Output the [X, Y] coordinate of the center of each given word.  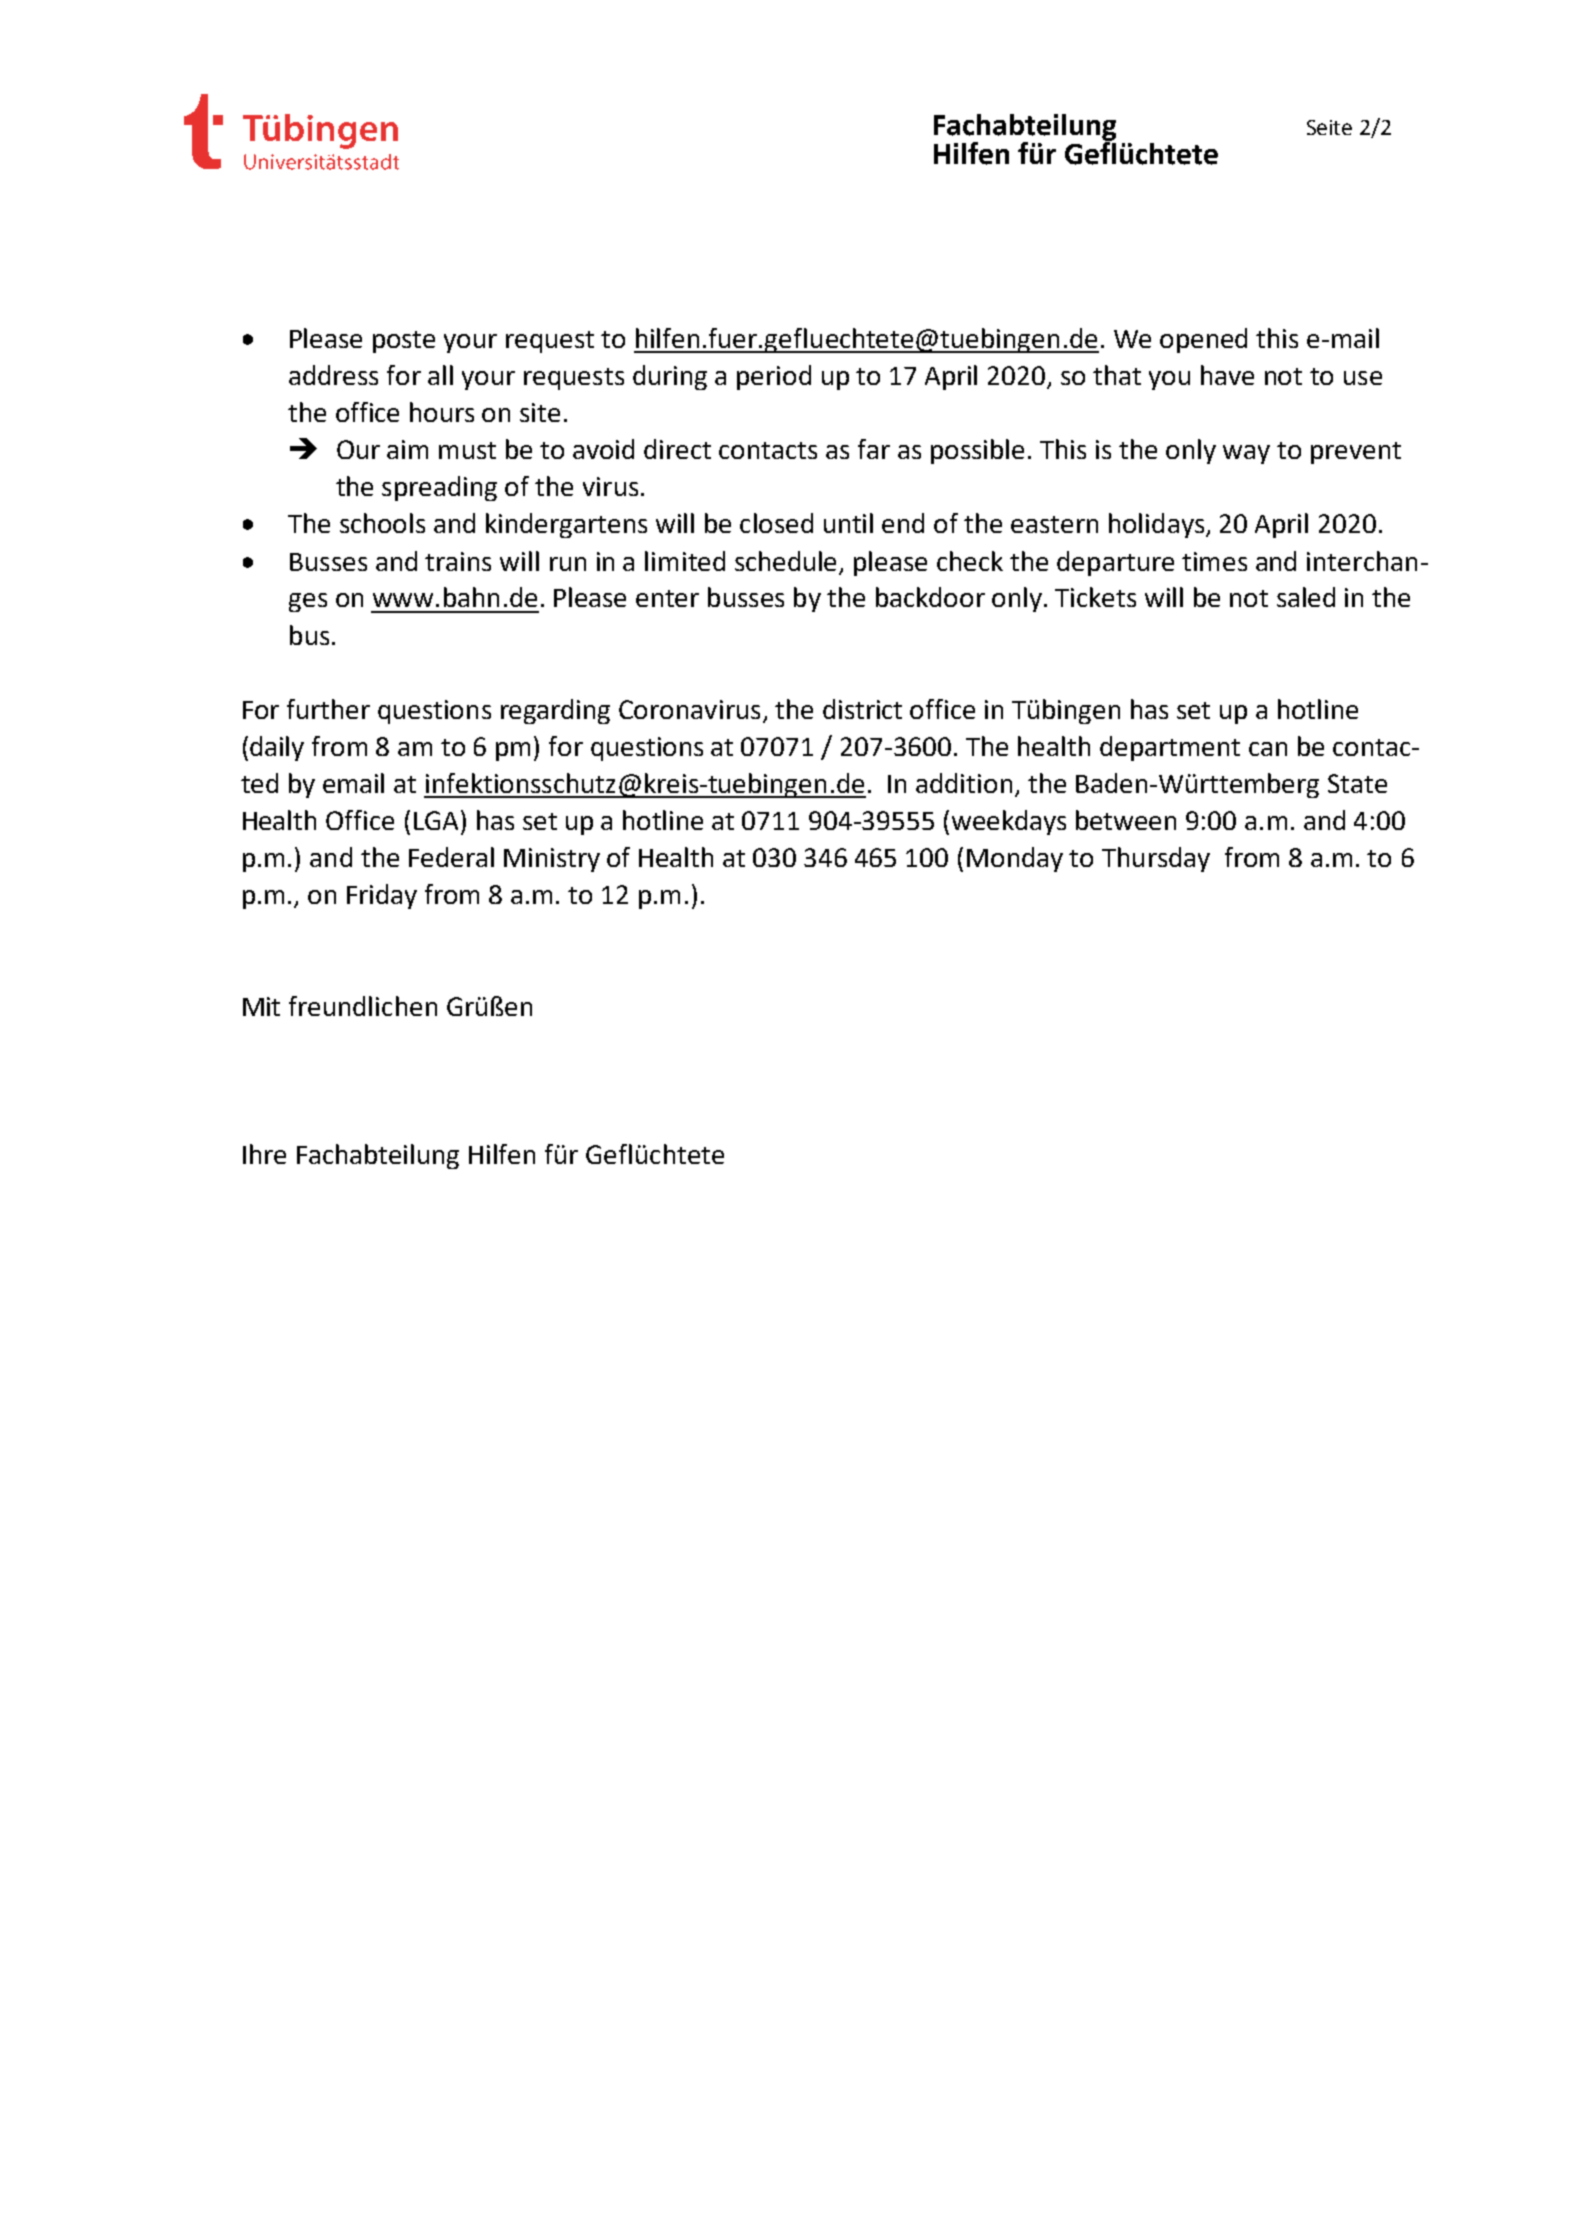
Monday [1015, 859]
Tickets [1095, 597]
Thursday [1156, 859]
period [774, 377]
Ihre [264, 1154]
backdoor [930, 597]
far [874, 449]
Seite [1329, 127]
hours [442, 412]
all [440, 375]
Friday [382, 896]
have [1227, 375]
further [328, 709]
